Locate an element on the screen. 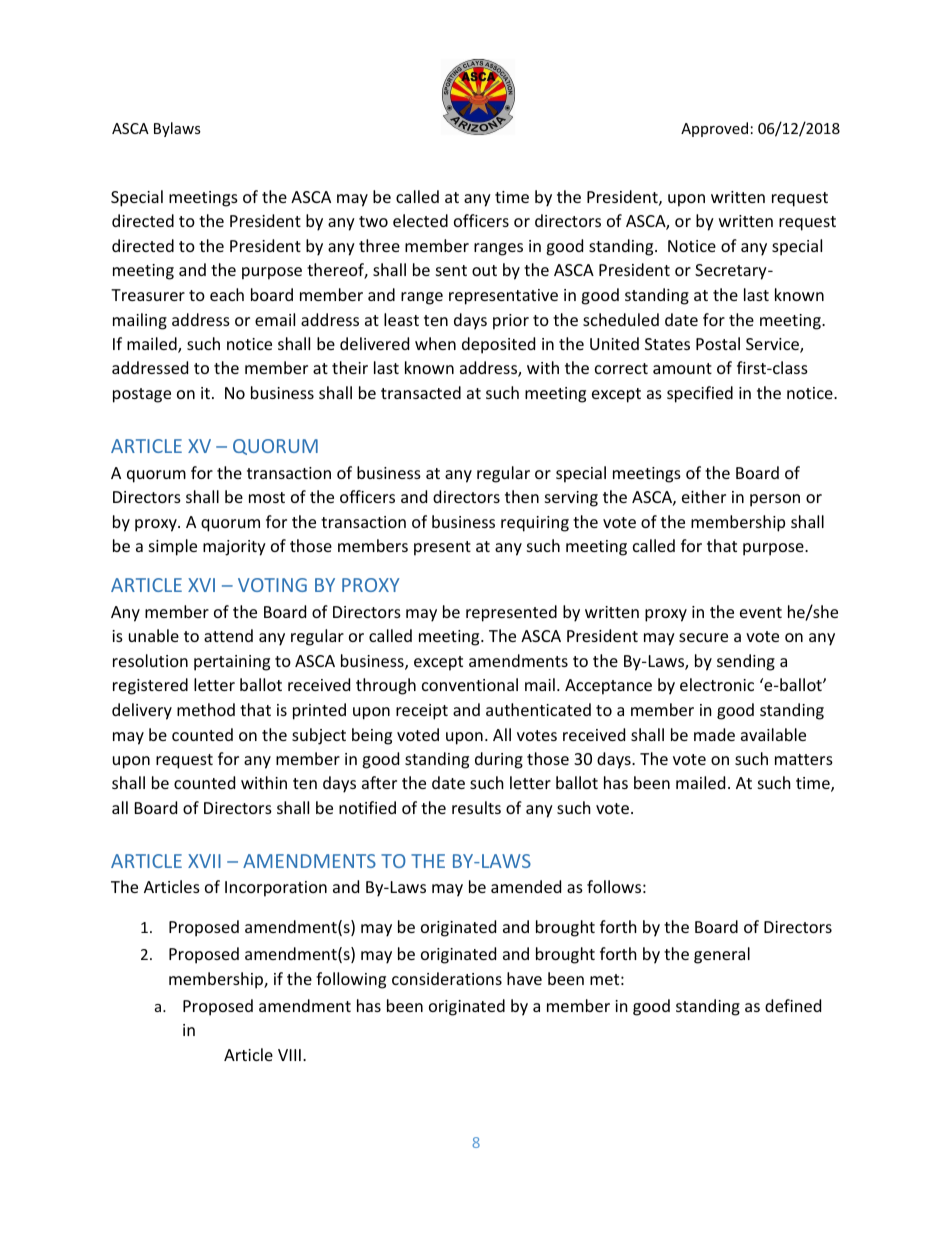  VIII is located at coordinates (289, 1055).
